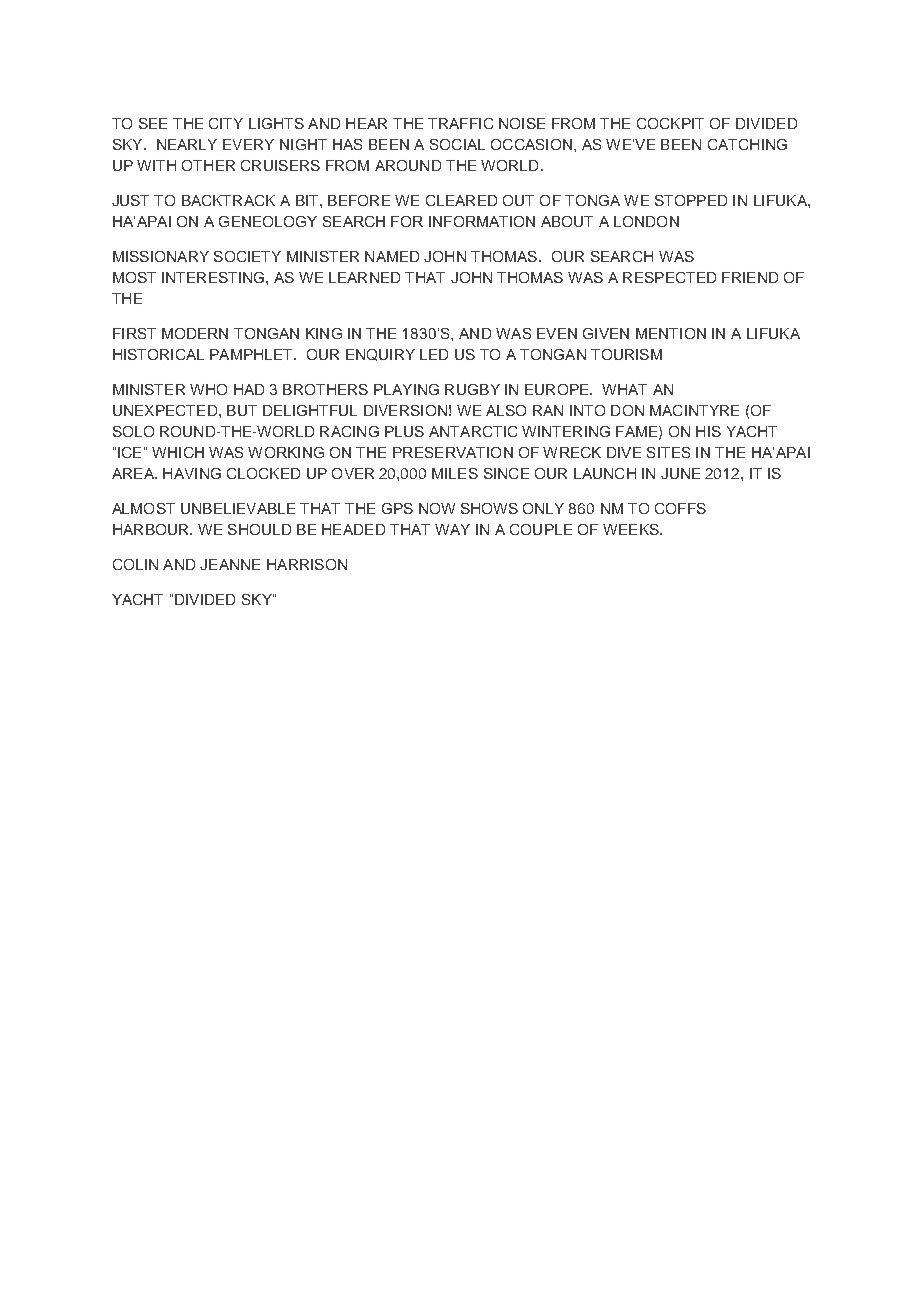  What do you see at coordinates (195, 333) in the screenshot?
I see `MODERN` at bounding box center [195, 333].
